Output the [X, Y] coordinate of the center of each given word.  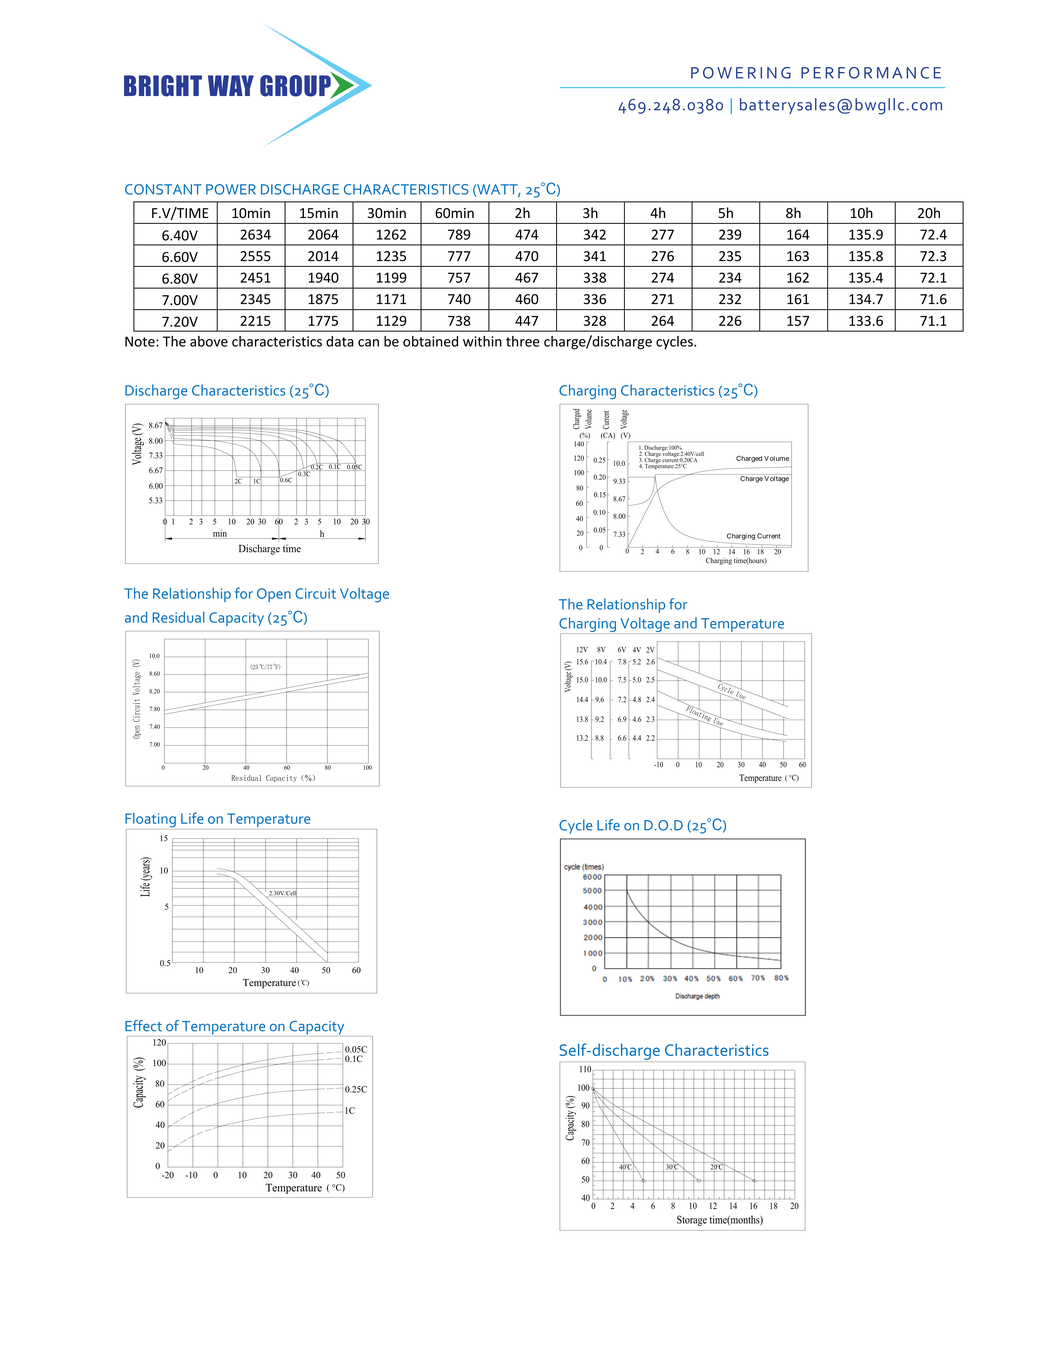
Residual [178, 617]
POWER [231, 189]
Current [768, 536]
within [482, 341]
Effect [143, 1026]
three [523, 341]
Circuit [315, 593]
